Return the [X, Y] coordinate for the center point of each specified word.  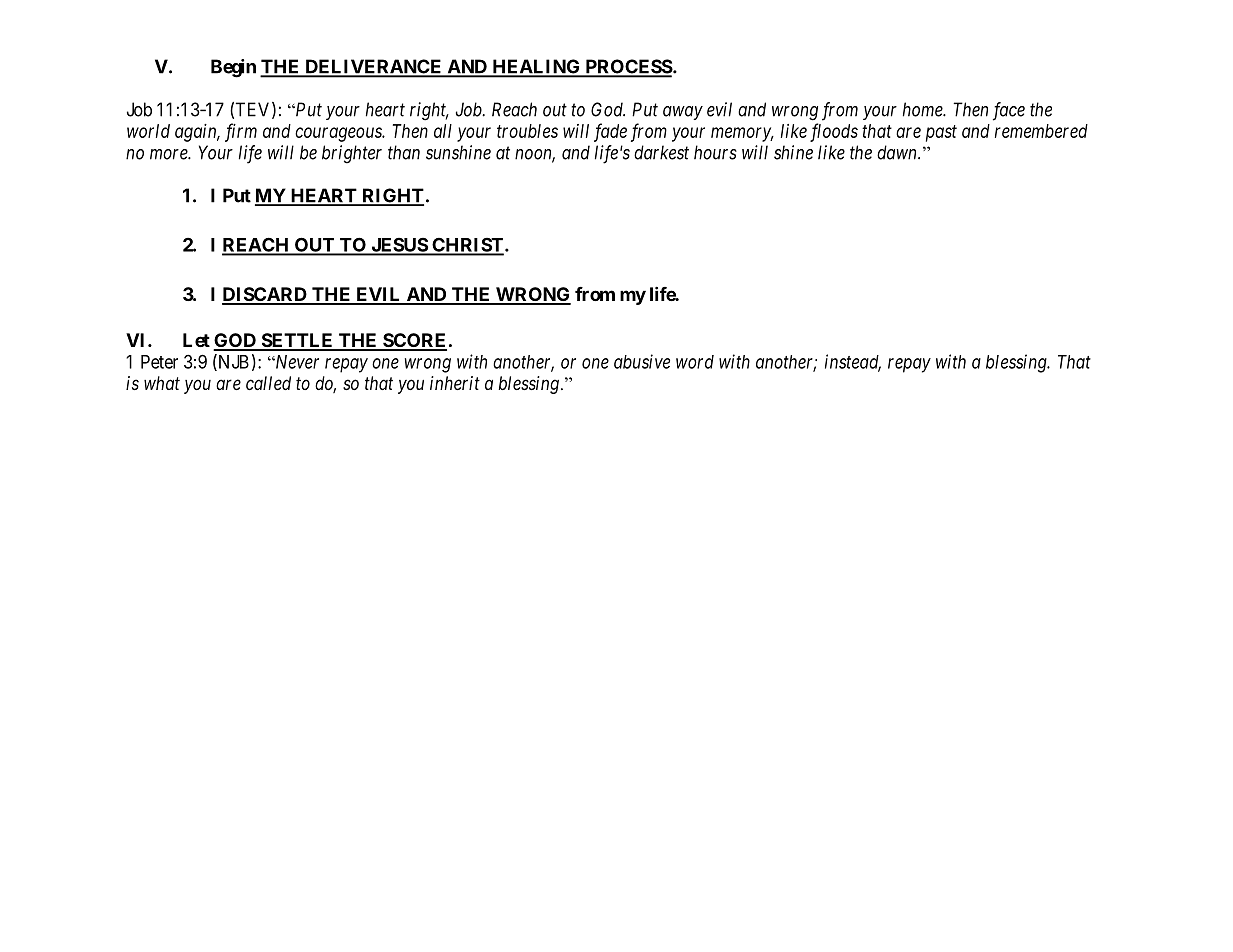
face [1009, 111]
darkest [661, 152]
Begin [233, 68]
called [268, 383]
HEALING [536, 67]
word [695, 362]
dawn [898, 152]
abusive [642, 361]
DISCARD [265, 295]
